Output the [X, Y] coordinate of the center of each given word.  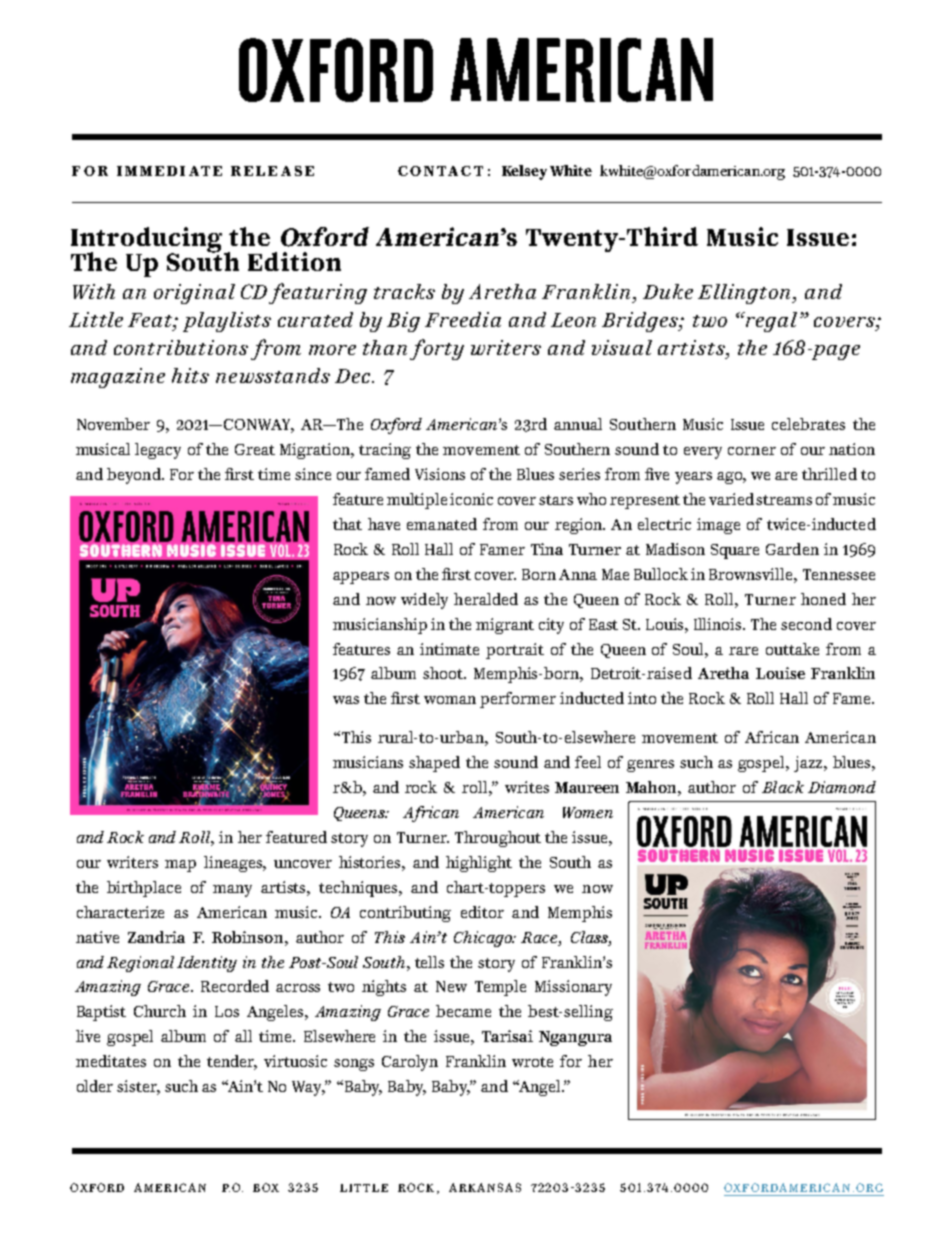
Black [783, 787]
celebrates [808, 424]
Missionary [573, 988]
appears [361, 578]
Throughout [498, 839]
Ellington [746, 294]
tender [232, 1062]
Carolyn [410, 1063]
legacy [158, 451]
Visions [440, 474]
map [180, 866]
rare [743, 651]
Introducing [148, 241]
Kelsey [524, 172]
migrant [505, 626]
